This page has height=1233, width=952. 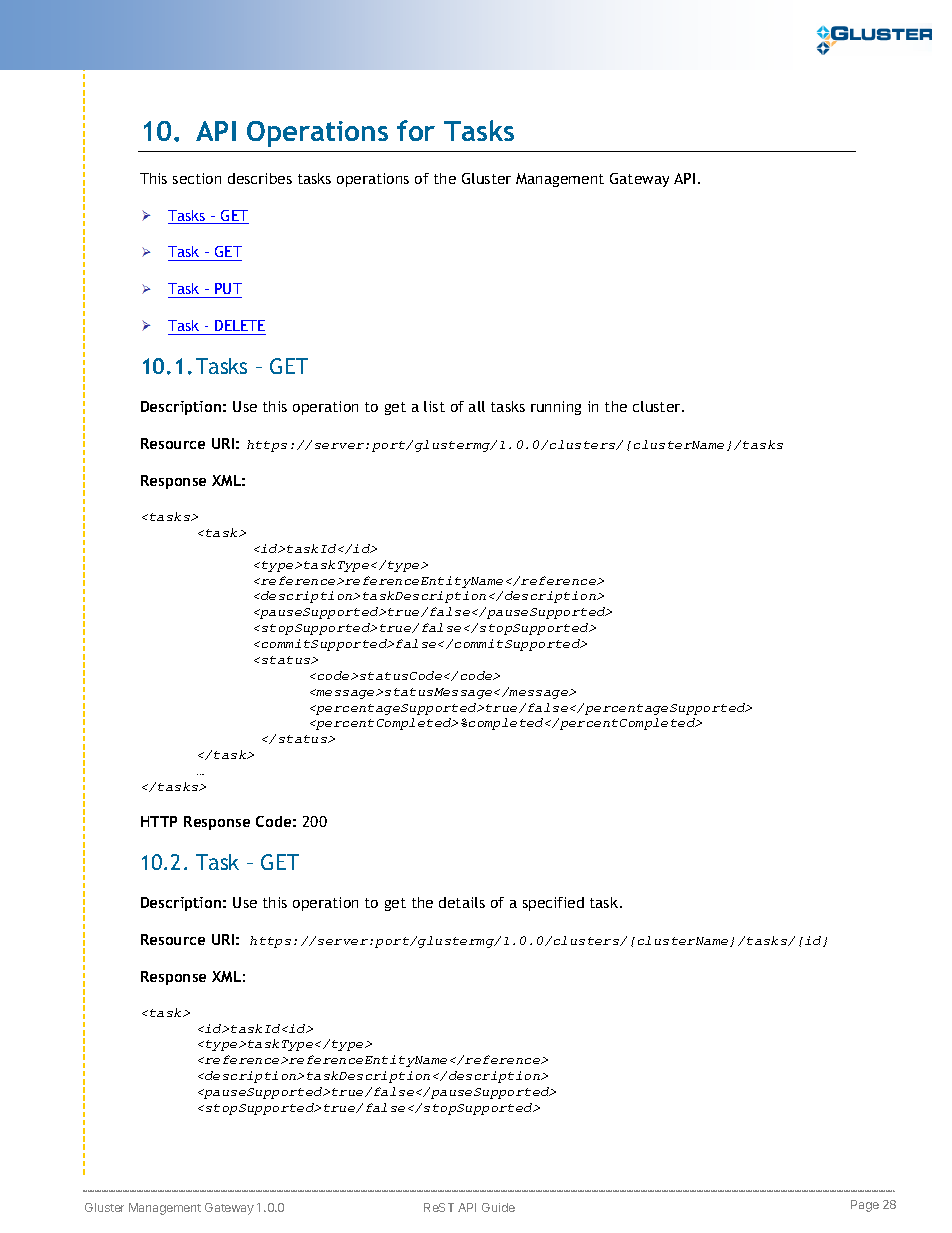 I want to click on Page, so click(x=865, y=1206).
